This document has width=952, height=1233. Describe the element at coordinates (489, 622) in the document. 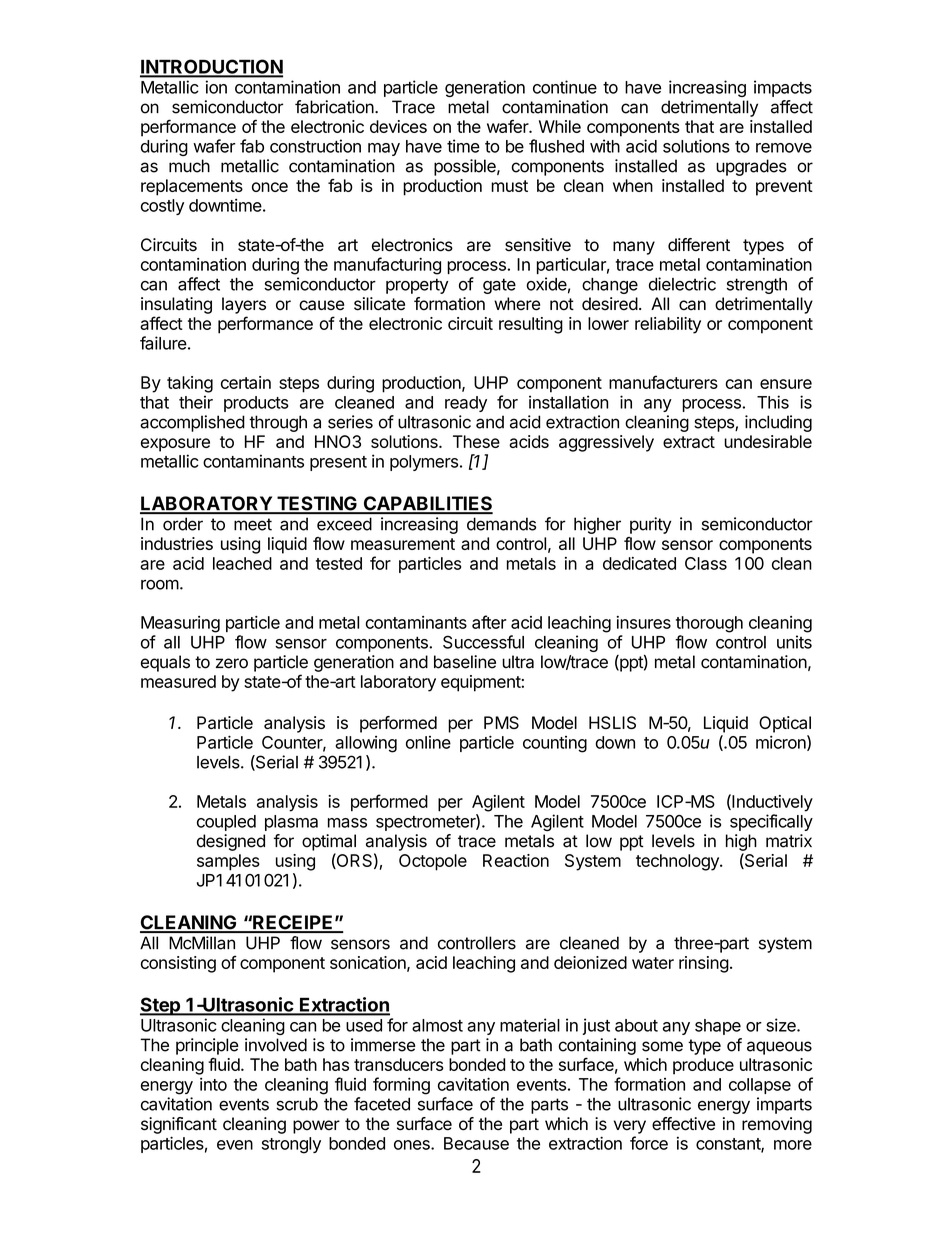

I see `after` at that location.
